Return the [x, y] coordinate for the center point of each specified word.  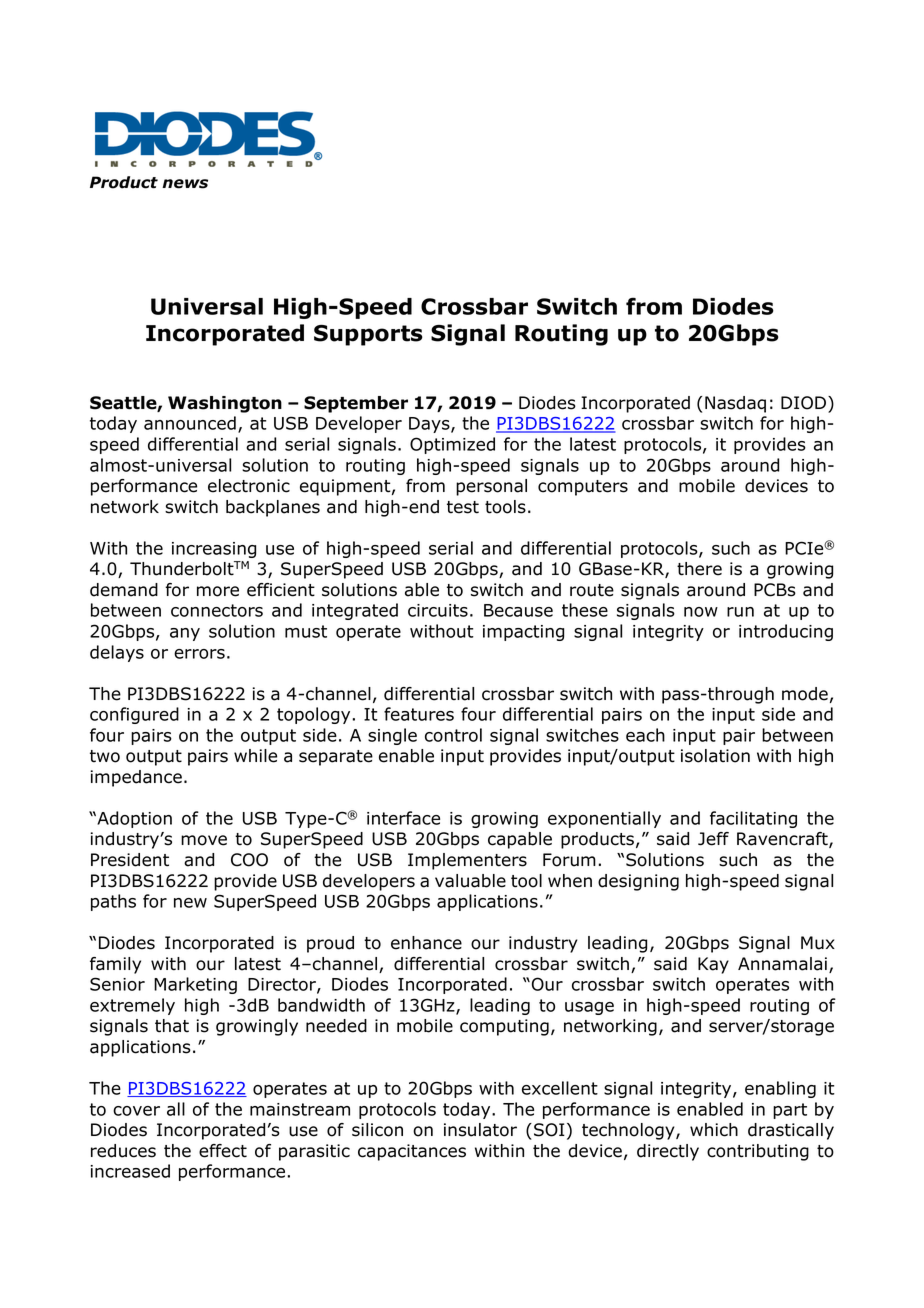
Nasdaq [735, 404]
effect [223, 1151]
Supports [368, 335]
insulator [480, 1130]
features [419, 714]
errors [199, 654]
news [185, 184]
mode [805, 694]
